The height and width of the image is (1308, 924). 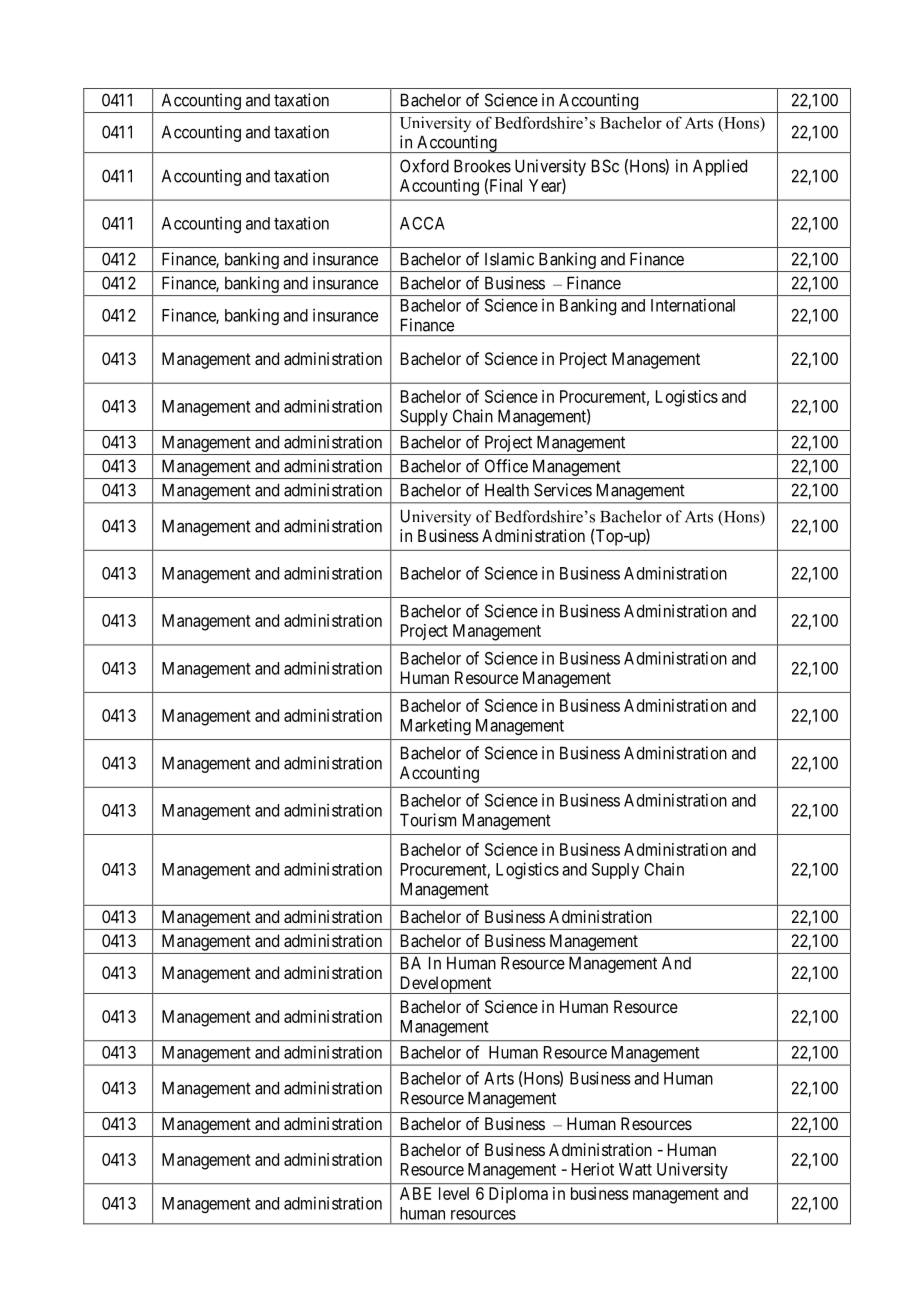 What do you see at coordinates (424, 166) in the image?
I see `Oxford` at bounding box center [424, 166].
